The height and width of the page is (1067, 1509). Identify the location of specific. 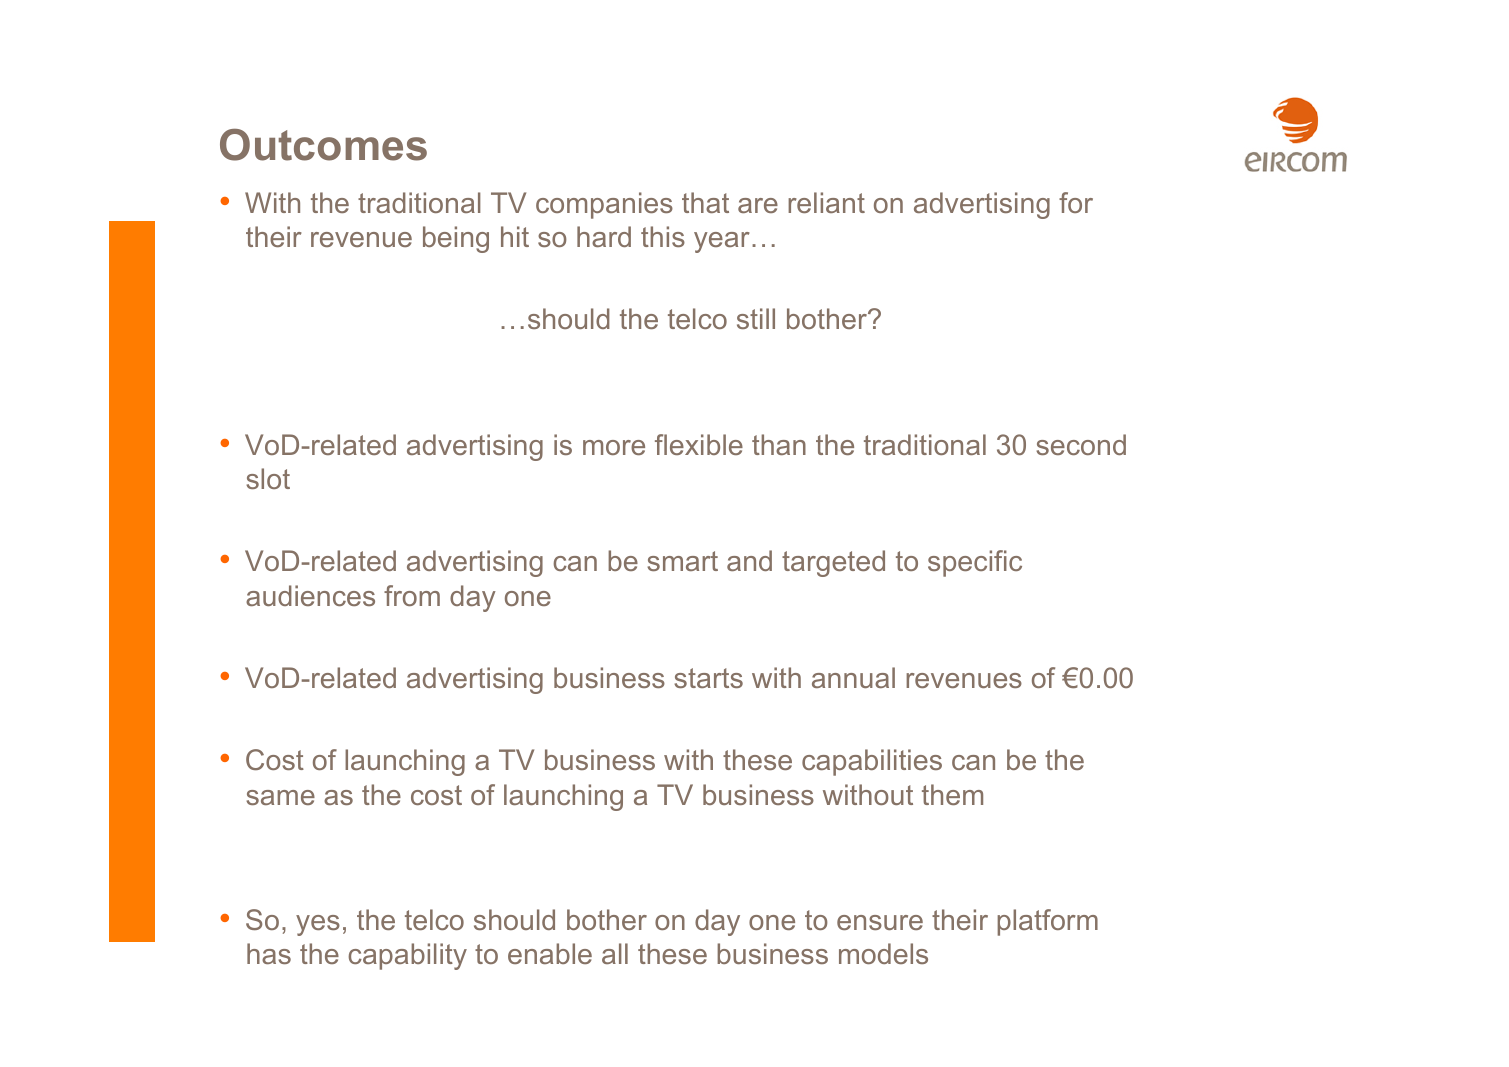
(975, 563).
